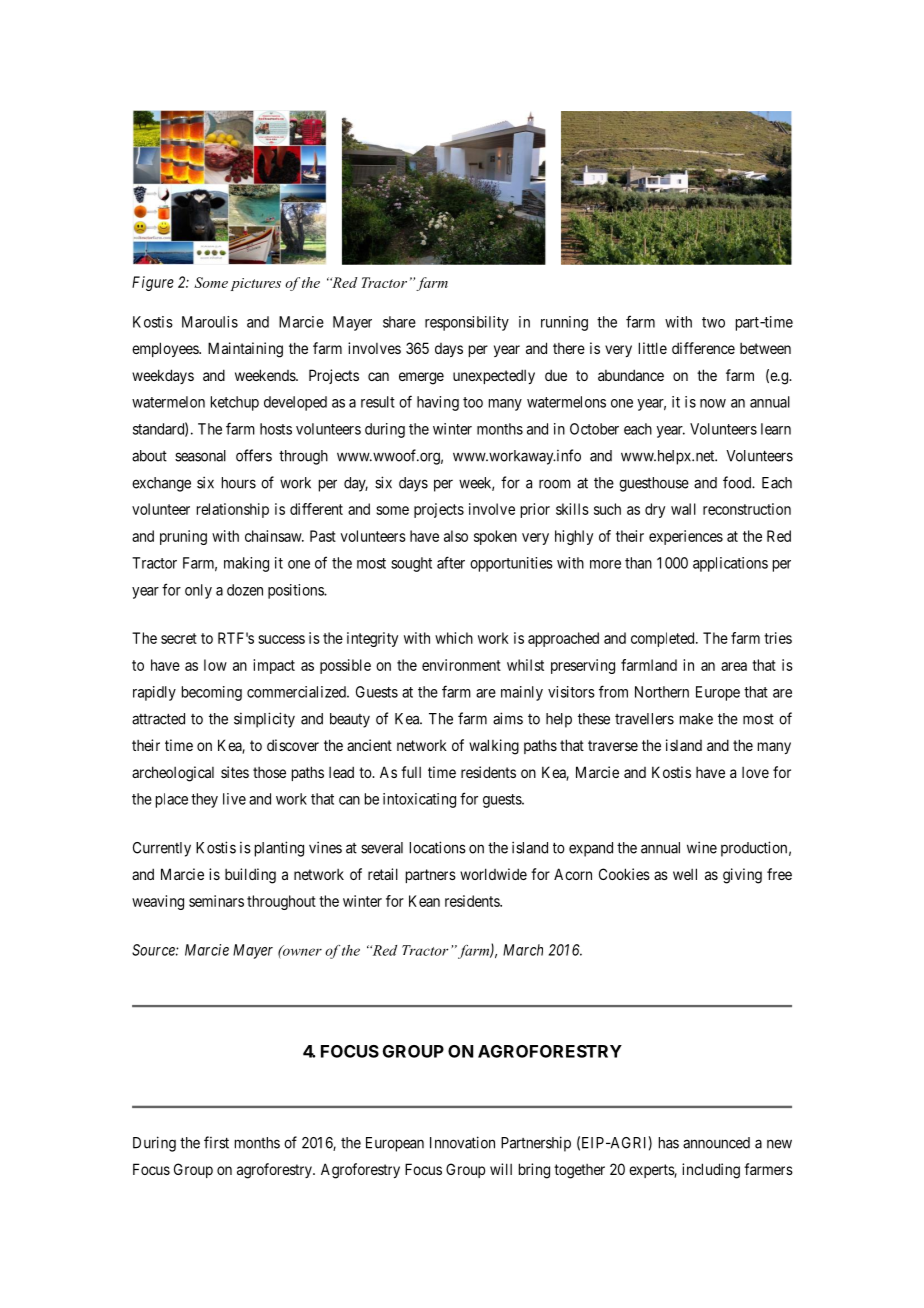 The height and width of the screenshot is (1308, 924). What do you see at coordinates (696, 719) in the screenshot?
I see `make` at bounding box center [696, 719].
